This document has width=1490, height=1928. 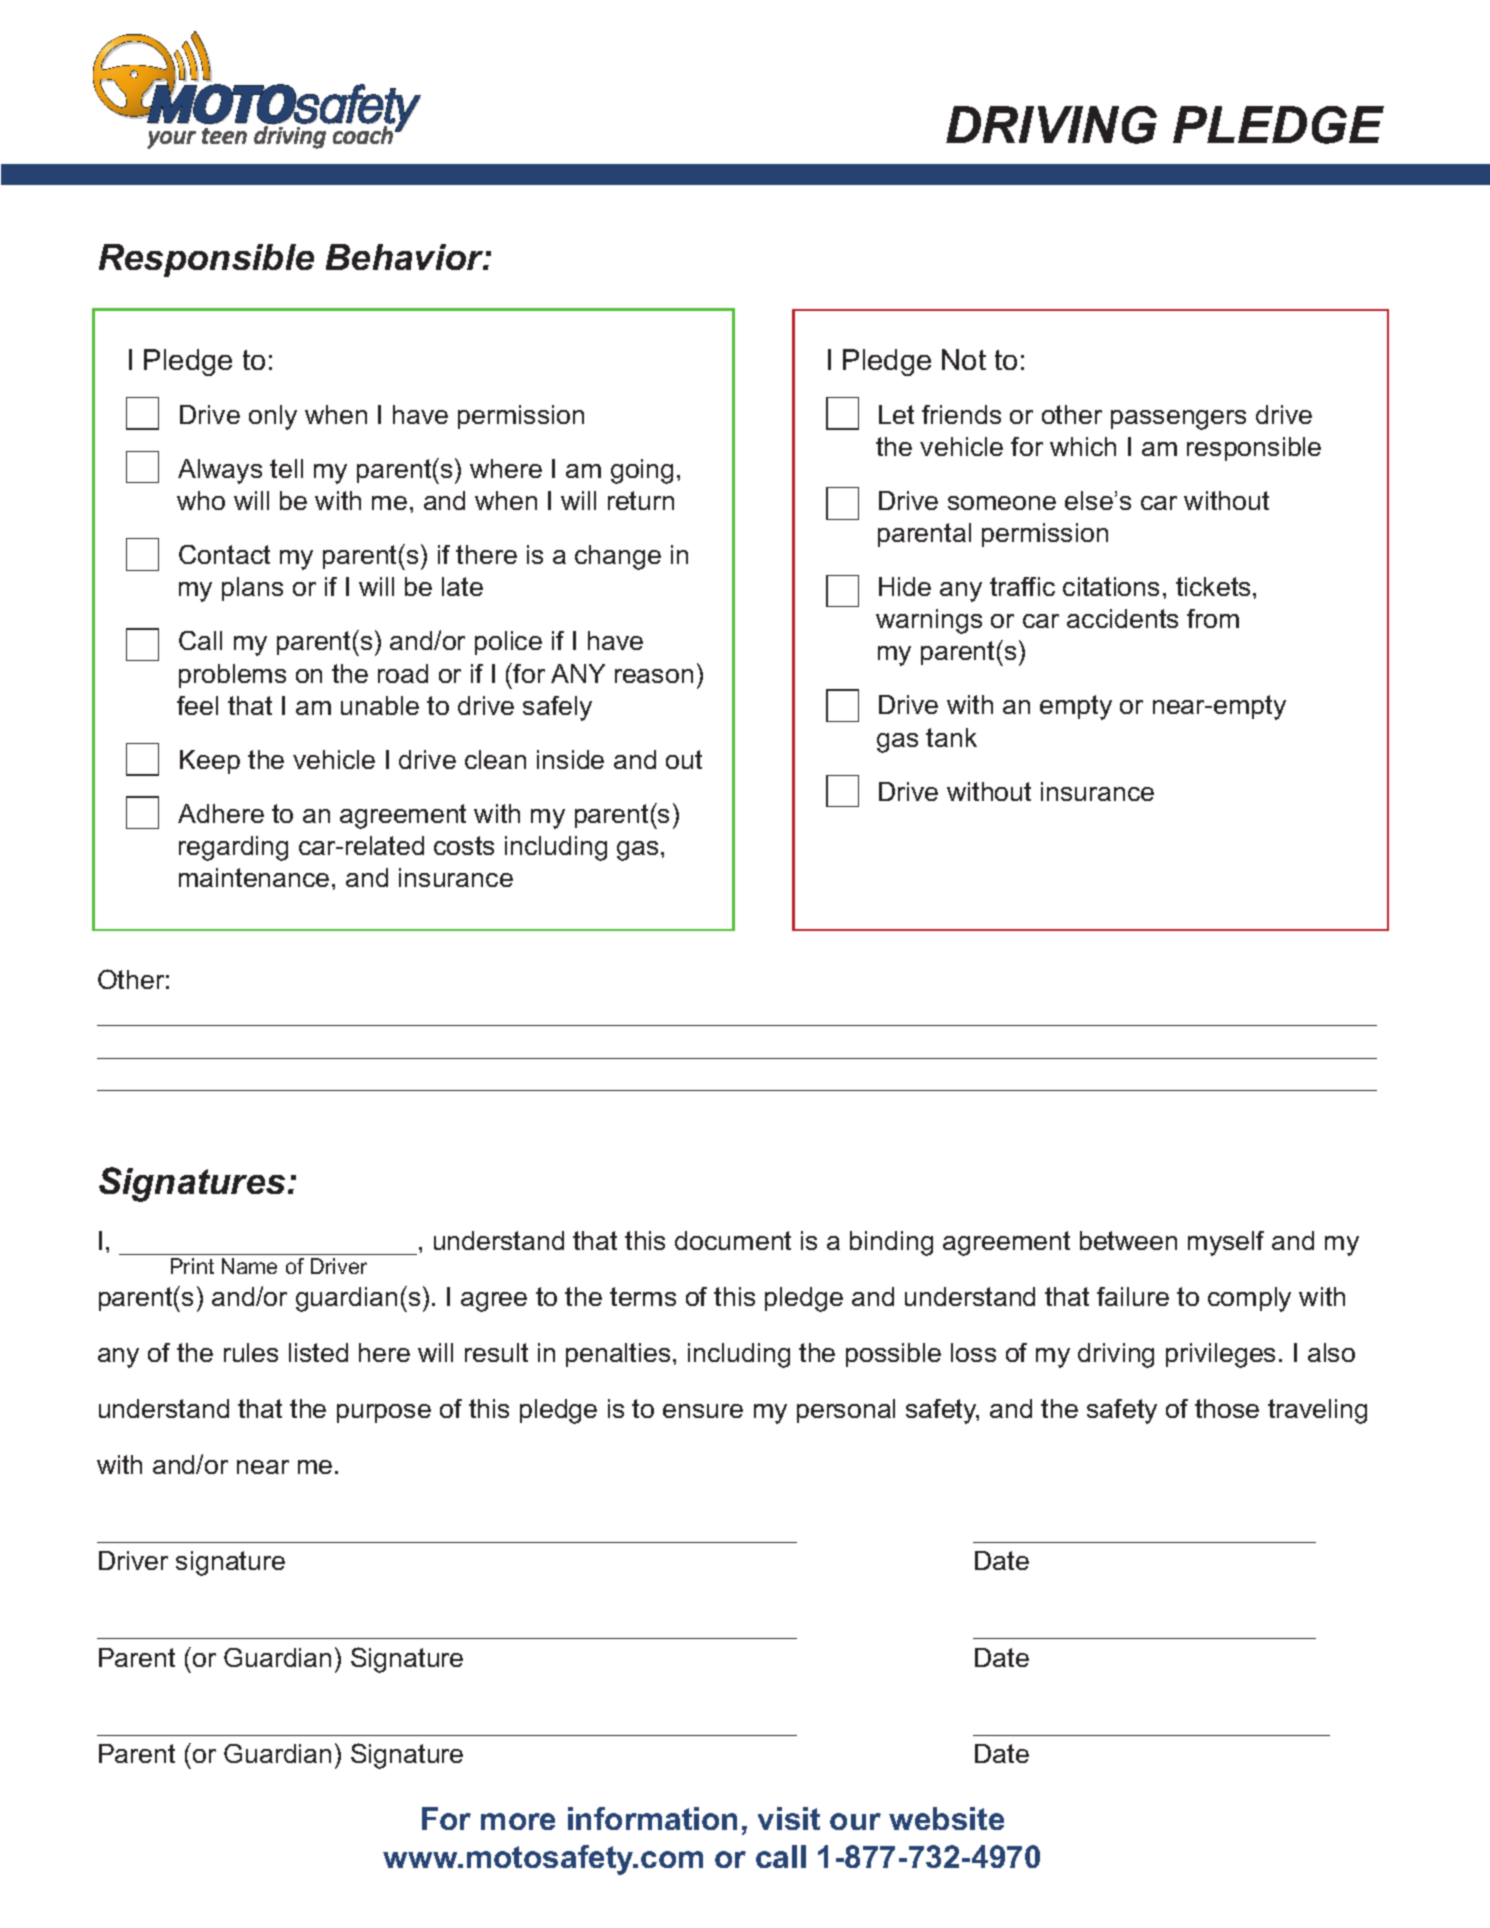 What do you see at coordinates (733, 1240) in the document?
I see `document` at bounding box center [733, 1240].
